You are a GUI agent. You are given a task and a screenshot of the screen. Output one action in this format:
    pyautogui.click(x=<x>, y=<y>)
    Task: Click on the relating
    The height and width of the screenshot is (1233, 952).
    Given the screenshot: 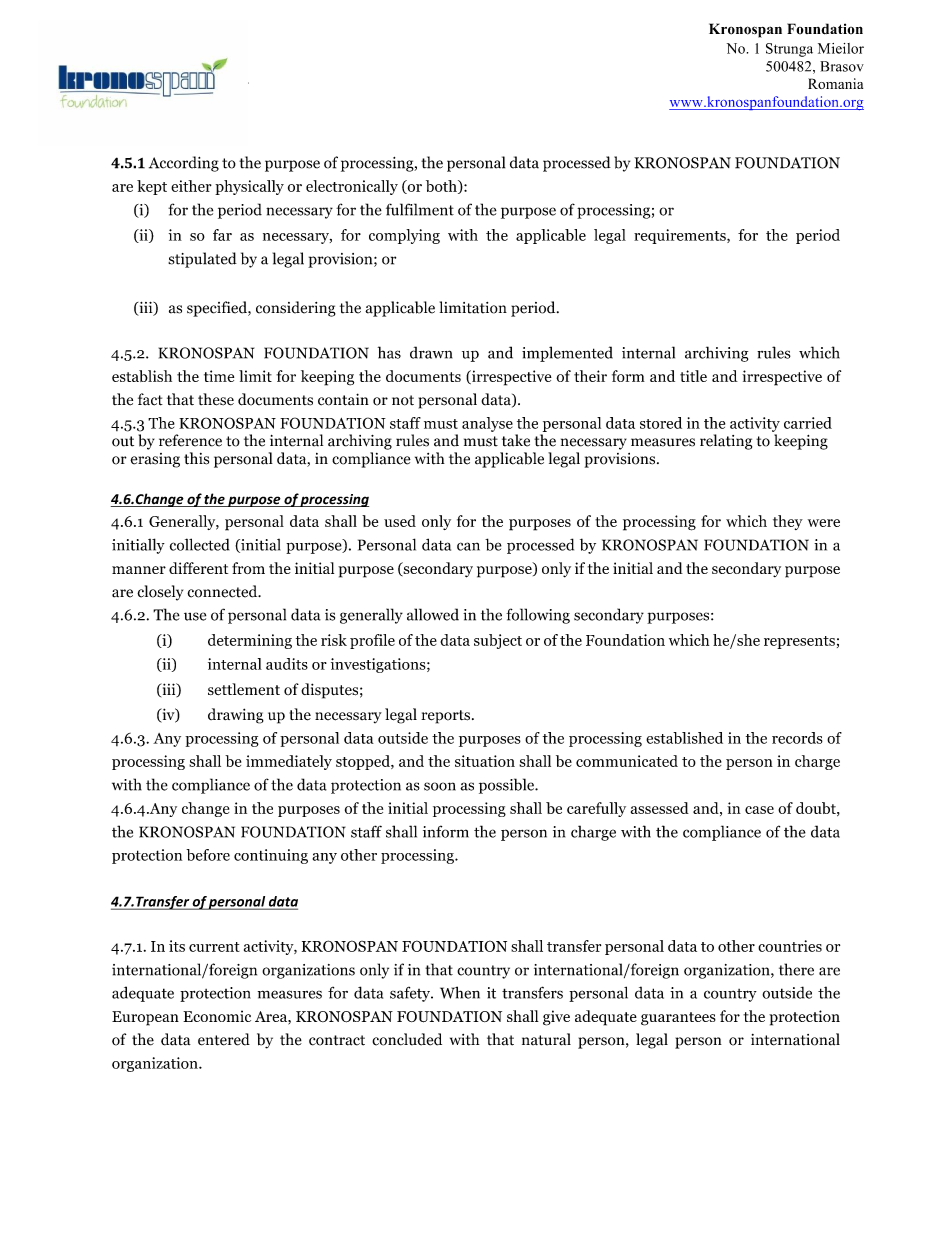 What is the action you would take?
    pyautogui.click(x=726, y=442)
